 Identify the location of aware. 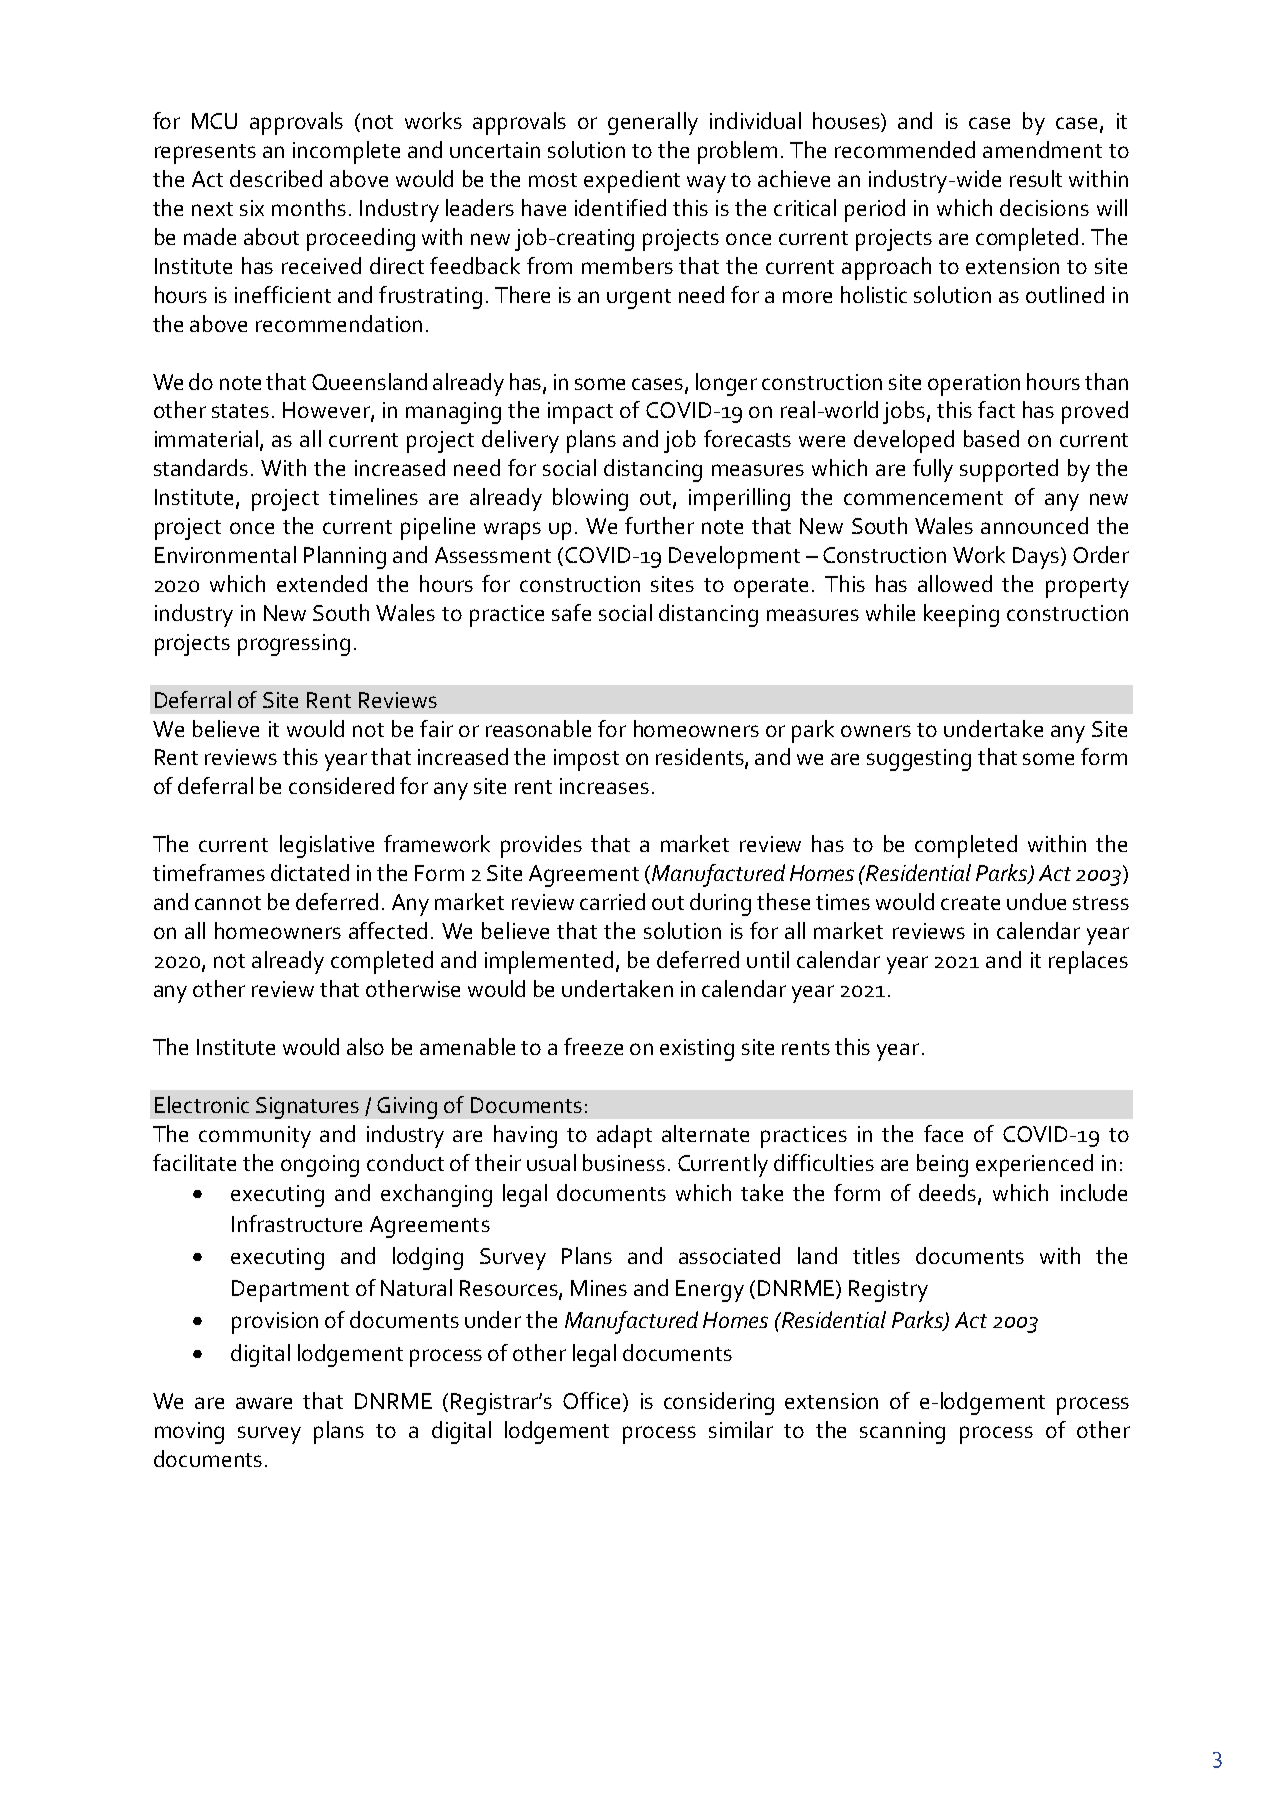
(264, 1403).
